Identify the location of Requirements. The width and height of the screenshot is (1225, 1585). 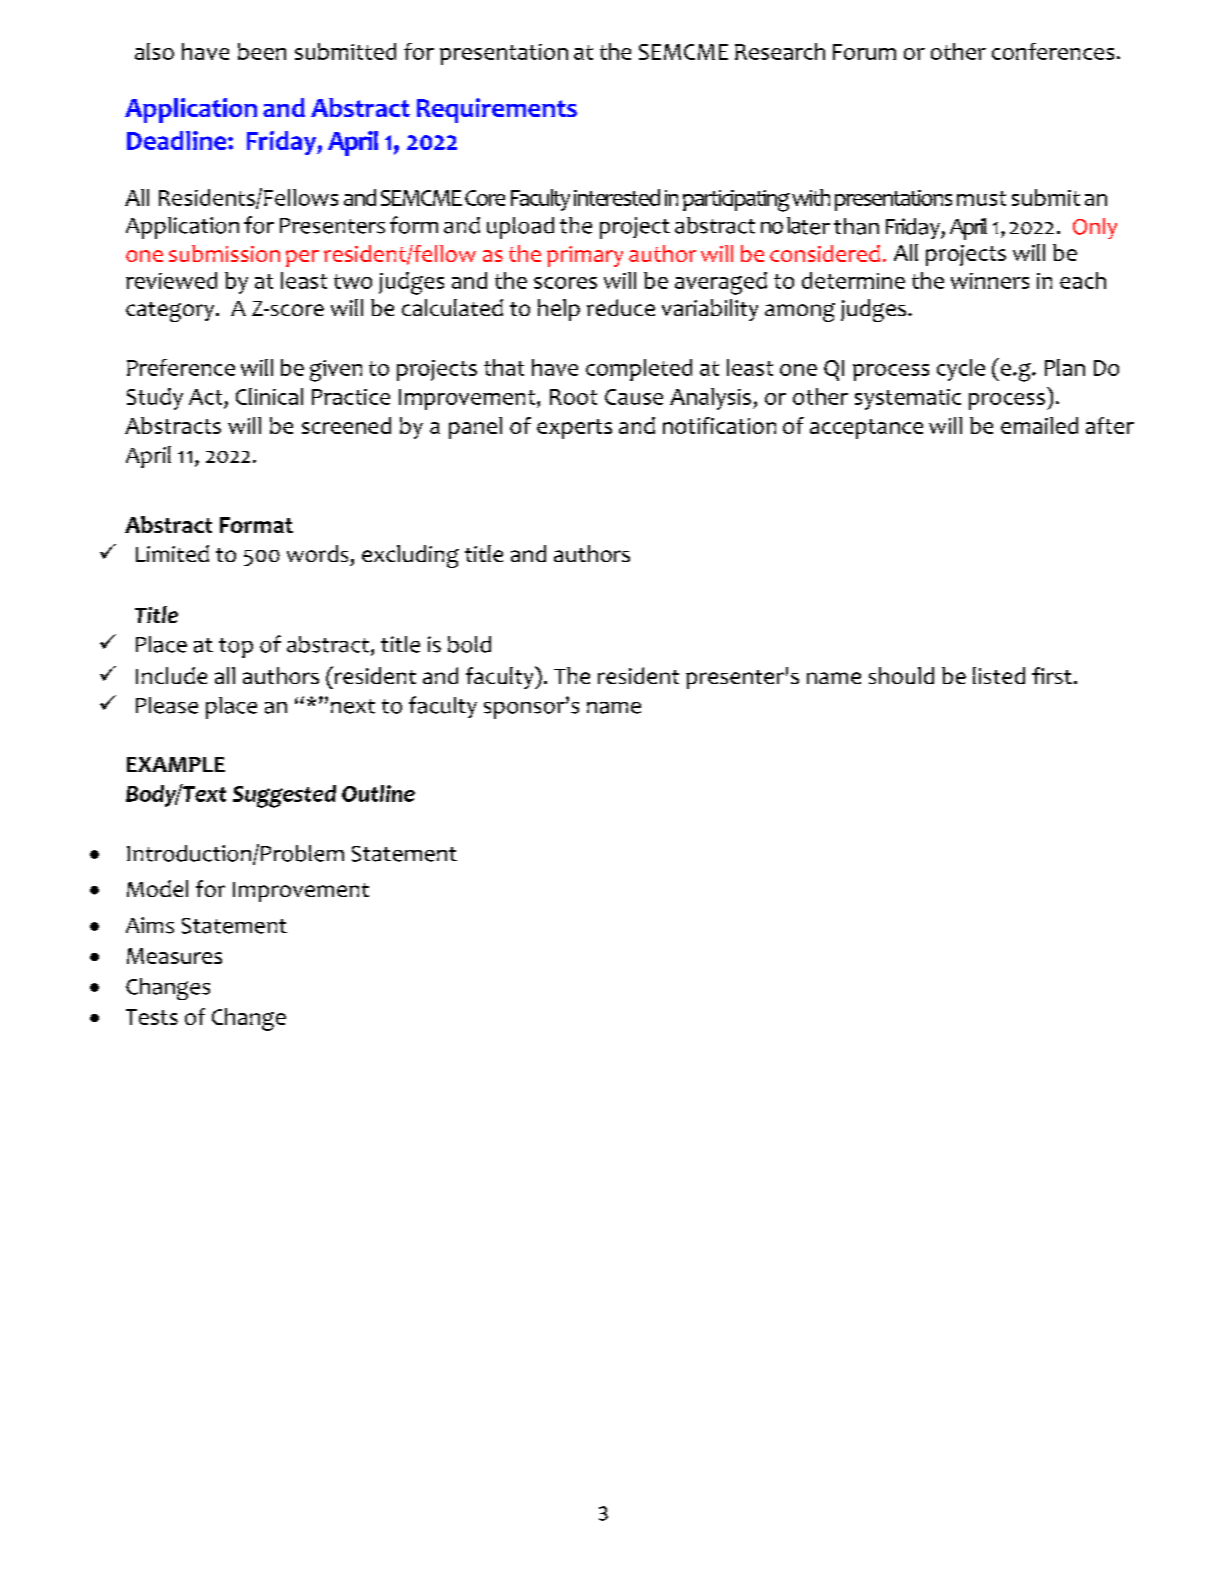
(497, 110).
